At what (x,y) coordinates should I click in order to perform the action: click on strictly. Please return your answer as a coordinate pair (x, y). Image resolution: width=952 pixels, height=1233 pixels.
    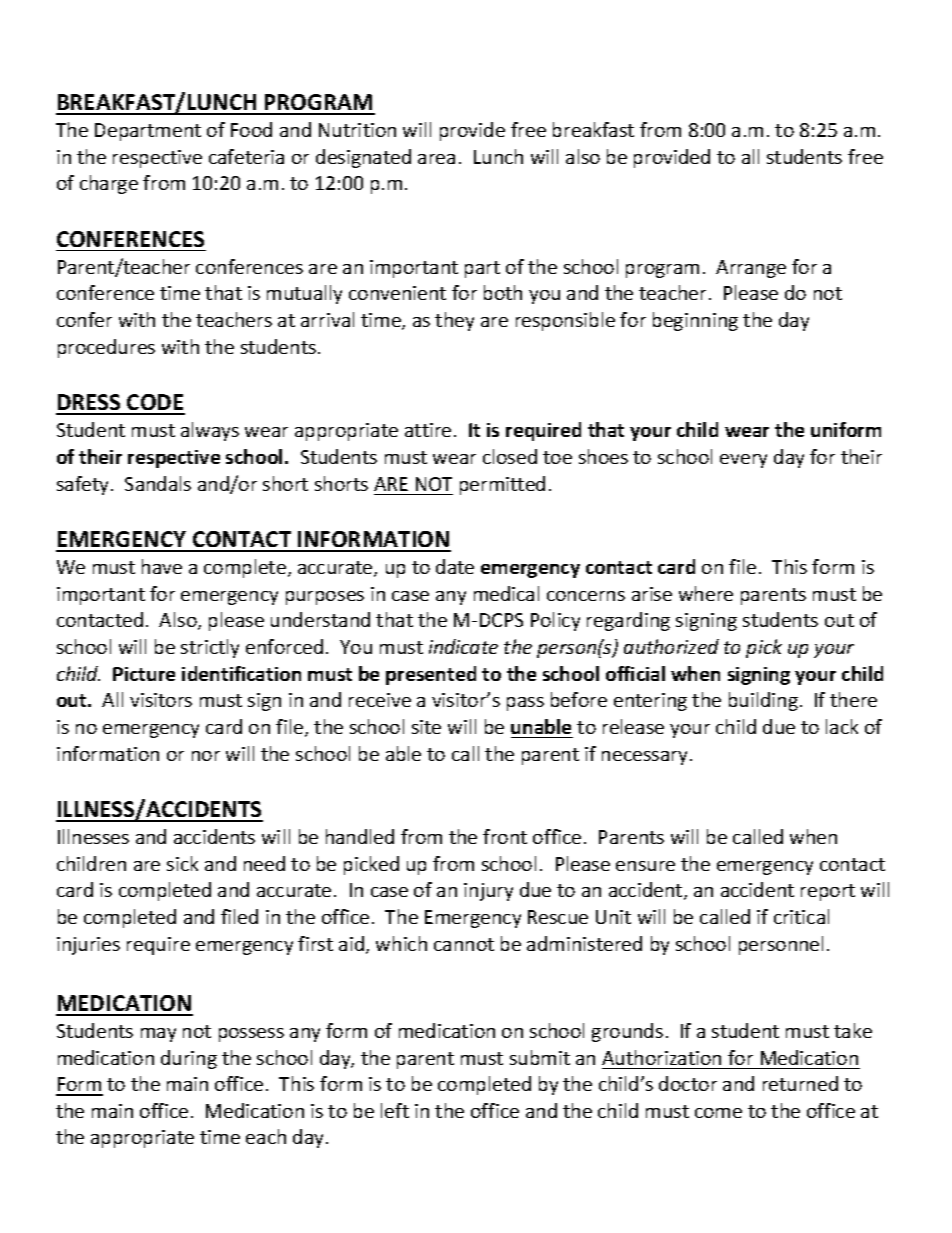
    Looking at the image, I should click on (210, 648).
